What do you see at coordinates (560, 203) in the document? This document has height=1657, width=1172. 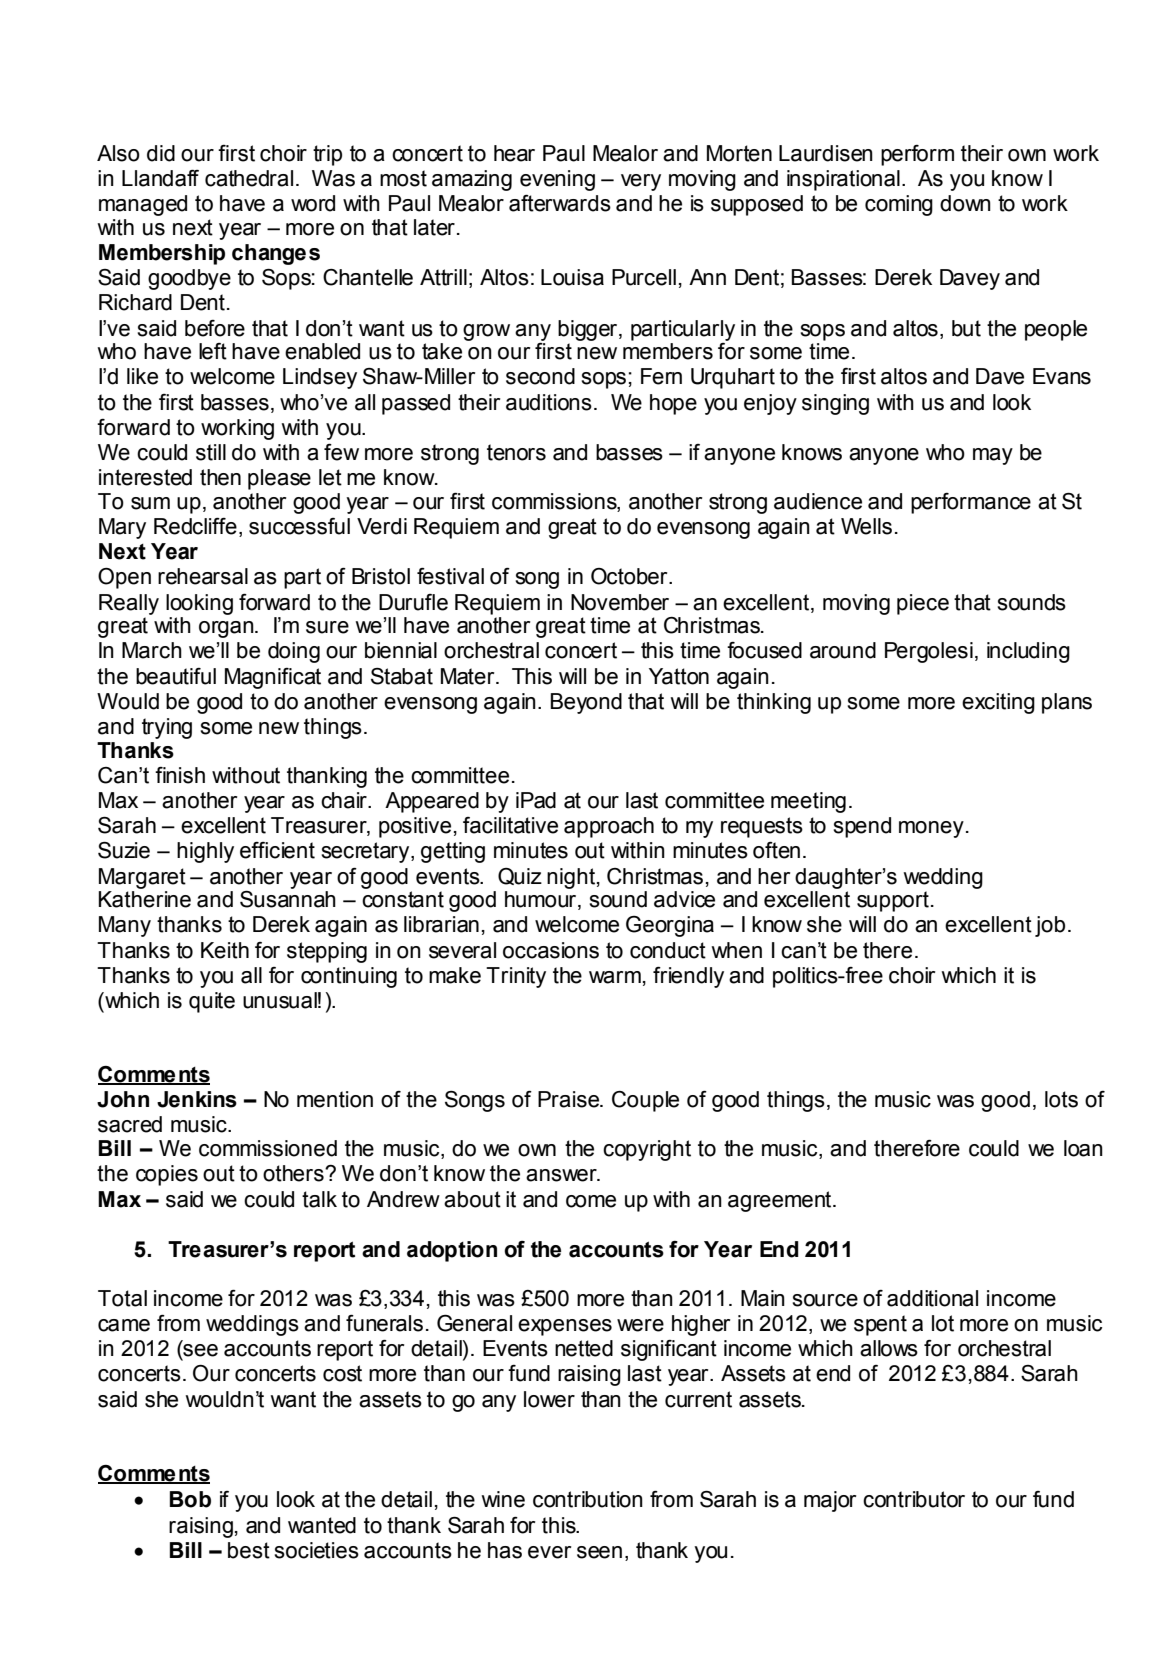 I see `afterwards` at bounding box center [560, 203].
